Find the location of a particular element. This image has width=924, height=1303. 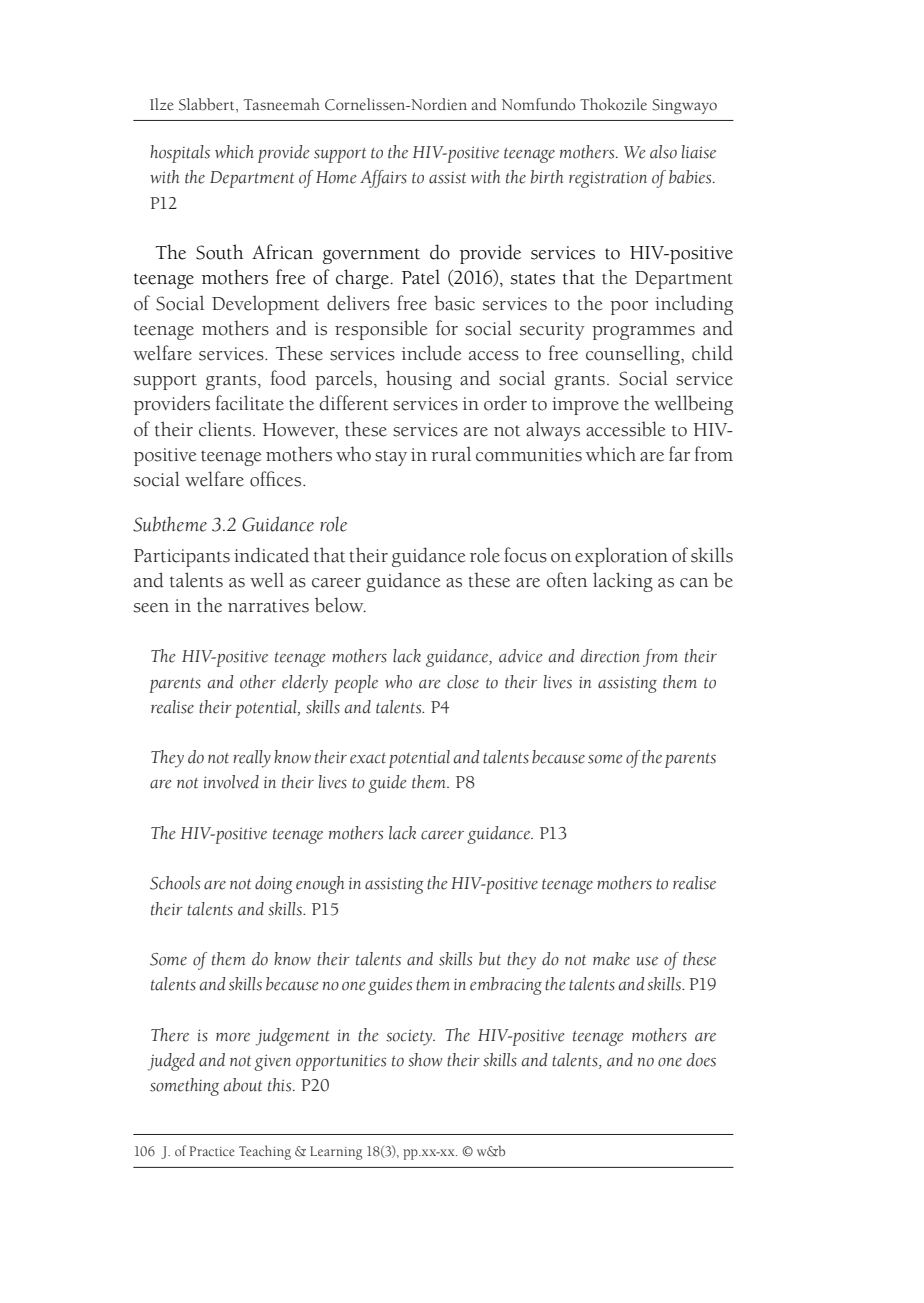

involved is located at coordinates (231, 782).
